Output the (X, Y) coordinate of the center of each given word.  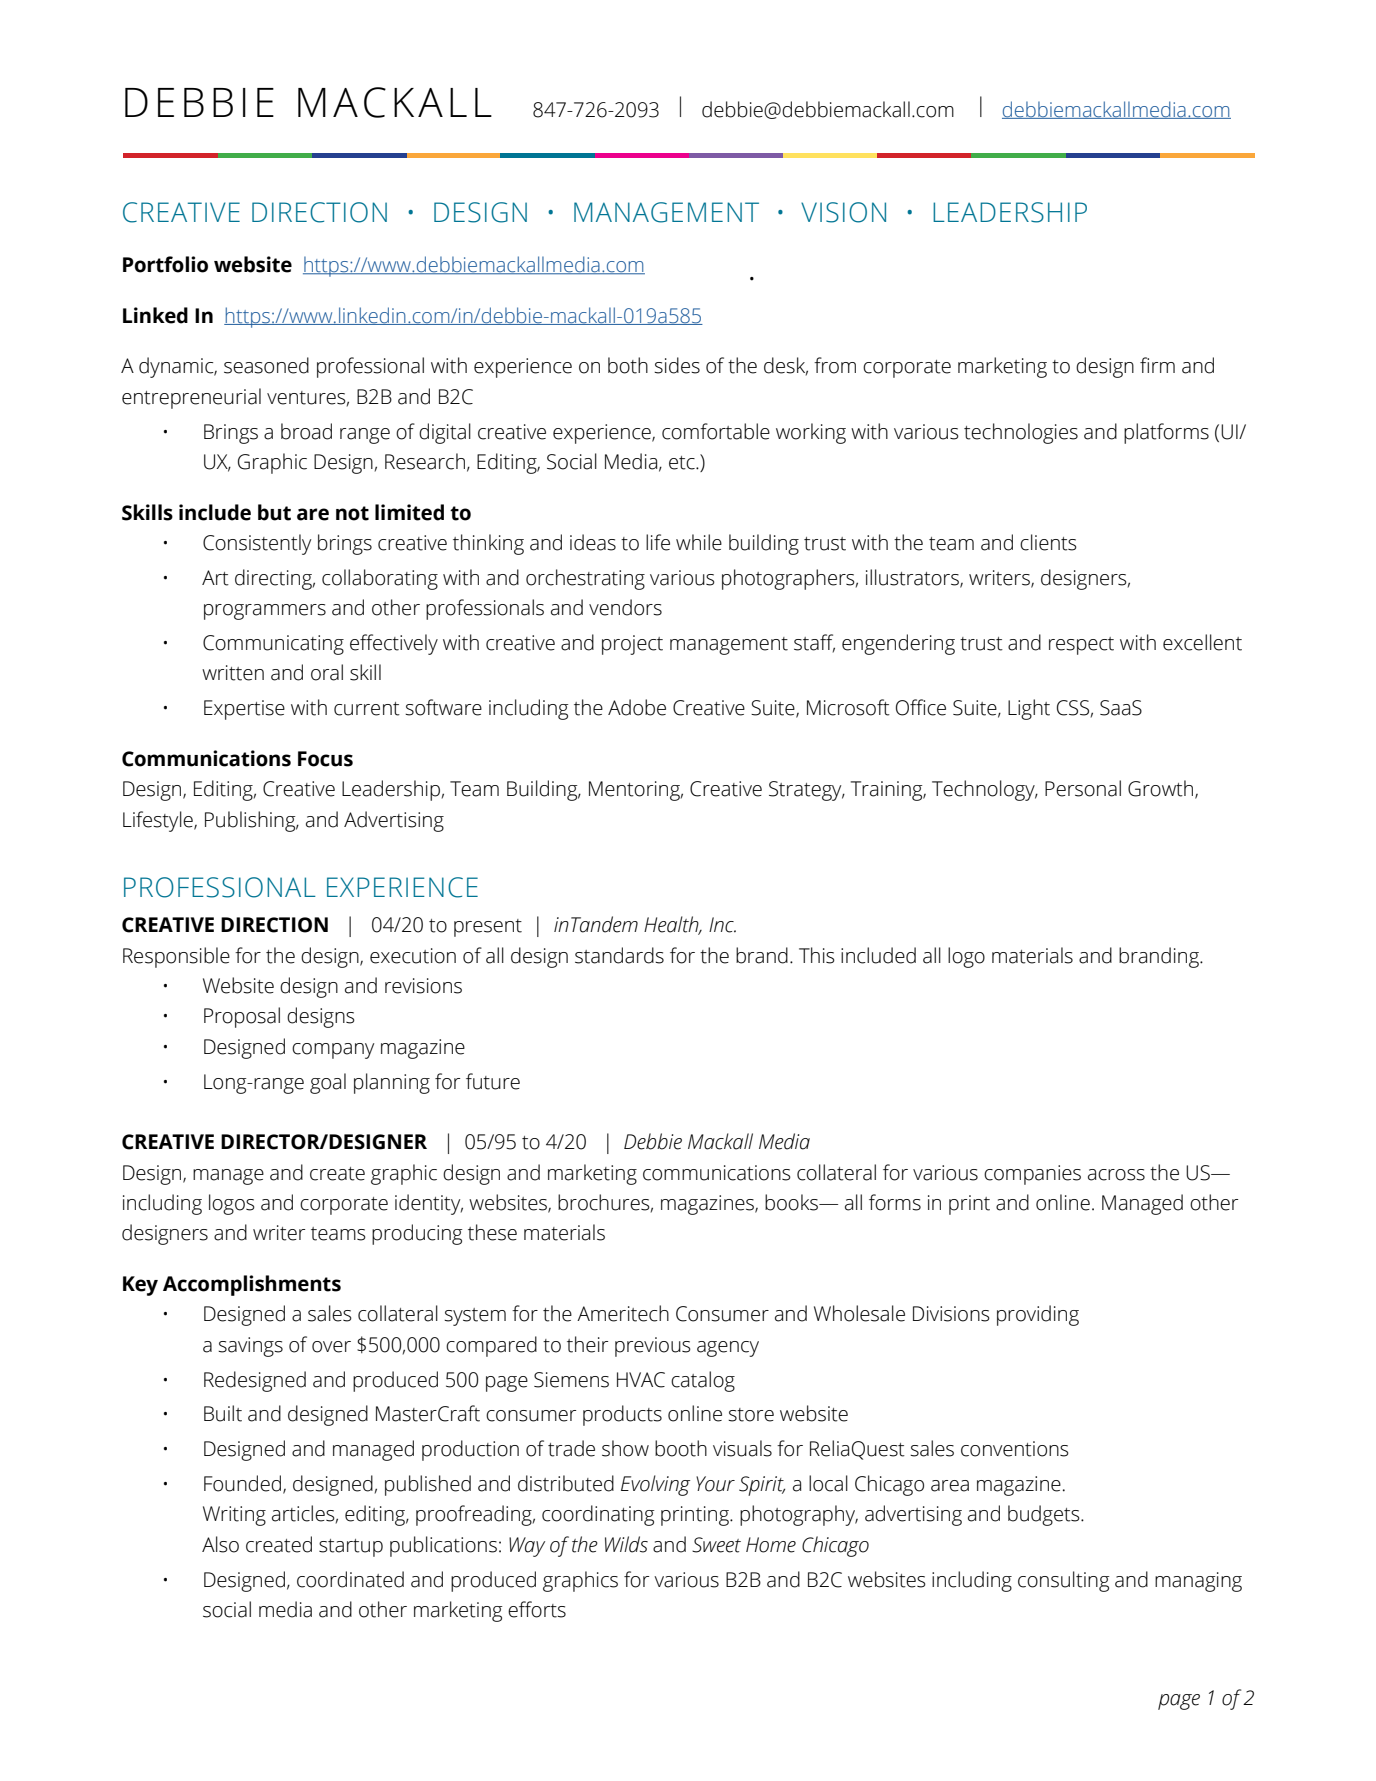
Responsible (176, 957)
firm (1157, 365)
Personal (1083, 788)
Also (220, 1544)
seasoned (266, 365)
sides (677, 365)
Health (672, 925)
